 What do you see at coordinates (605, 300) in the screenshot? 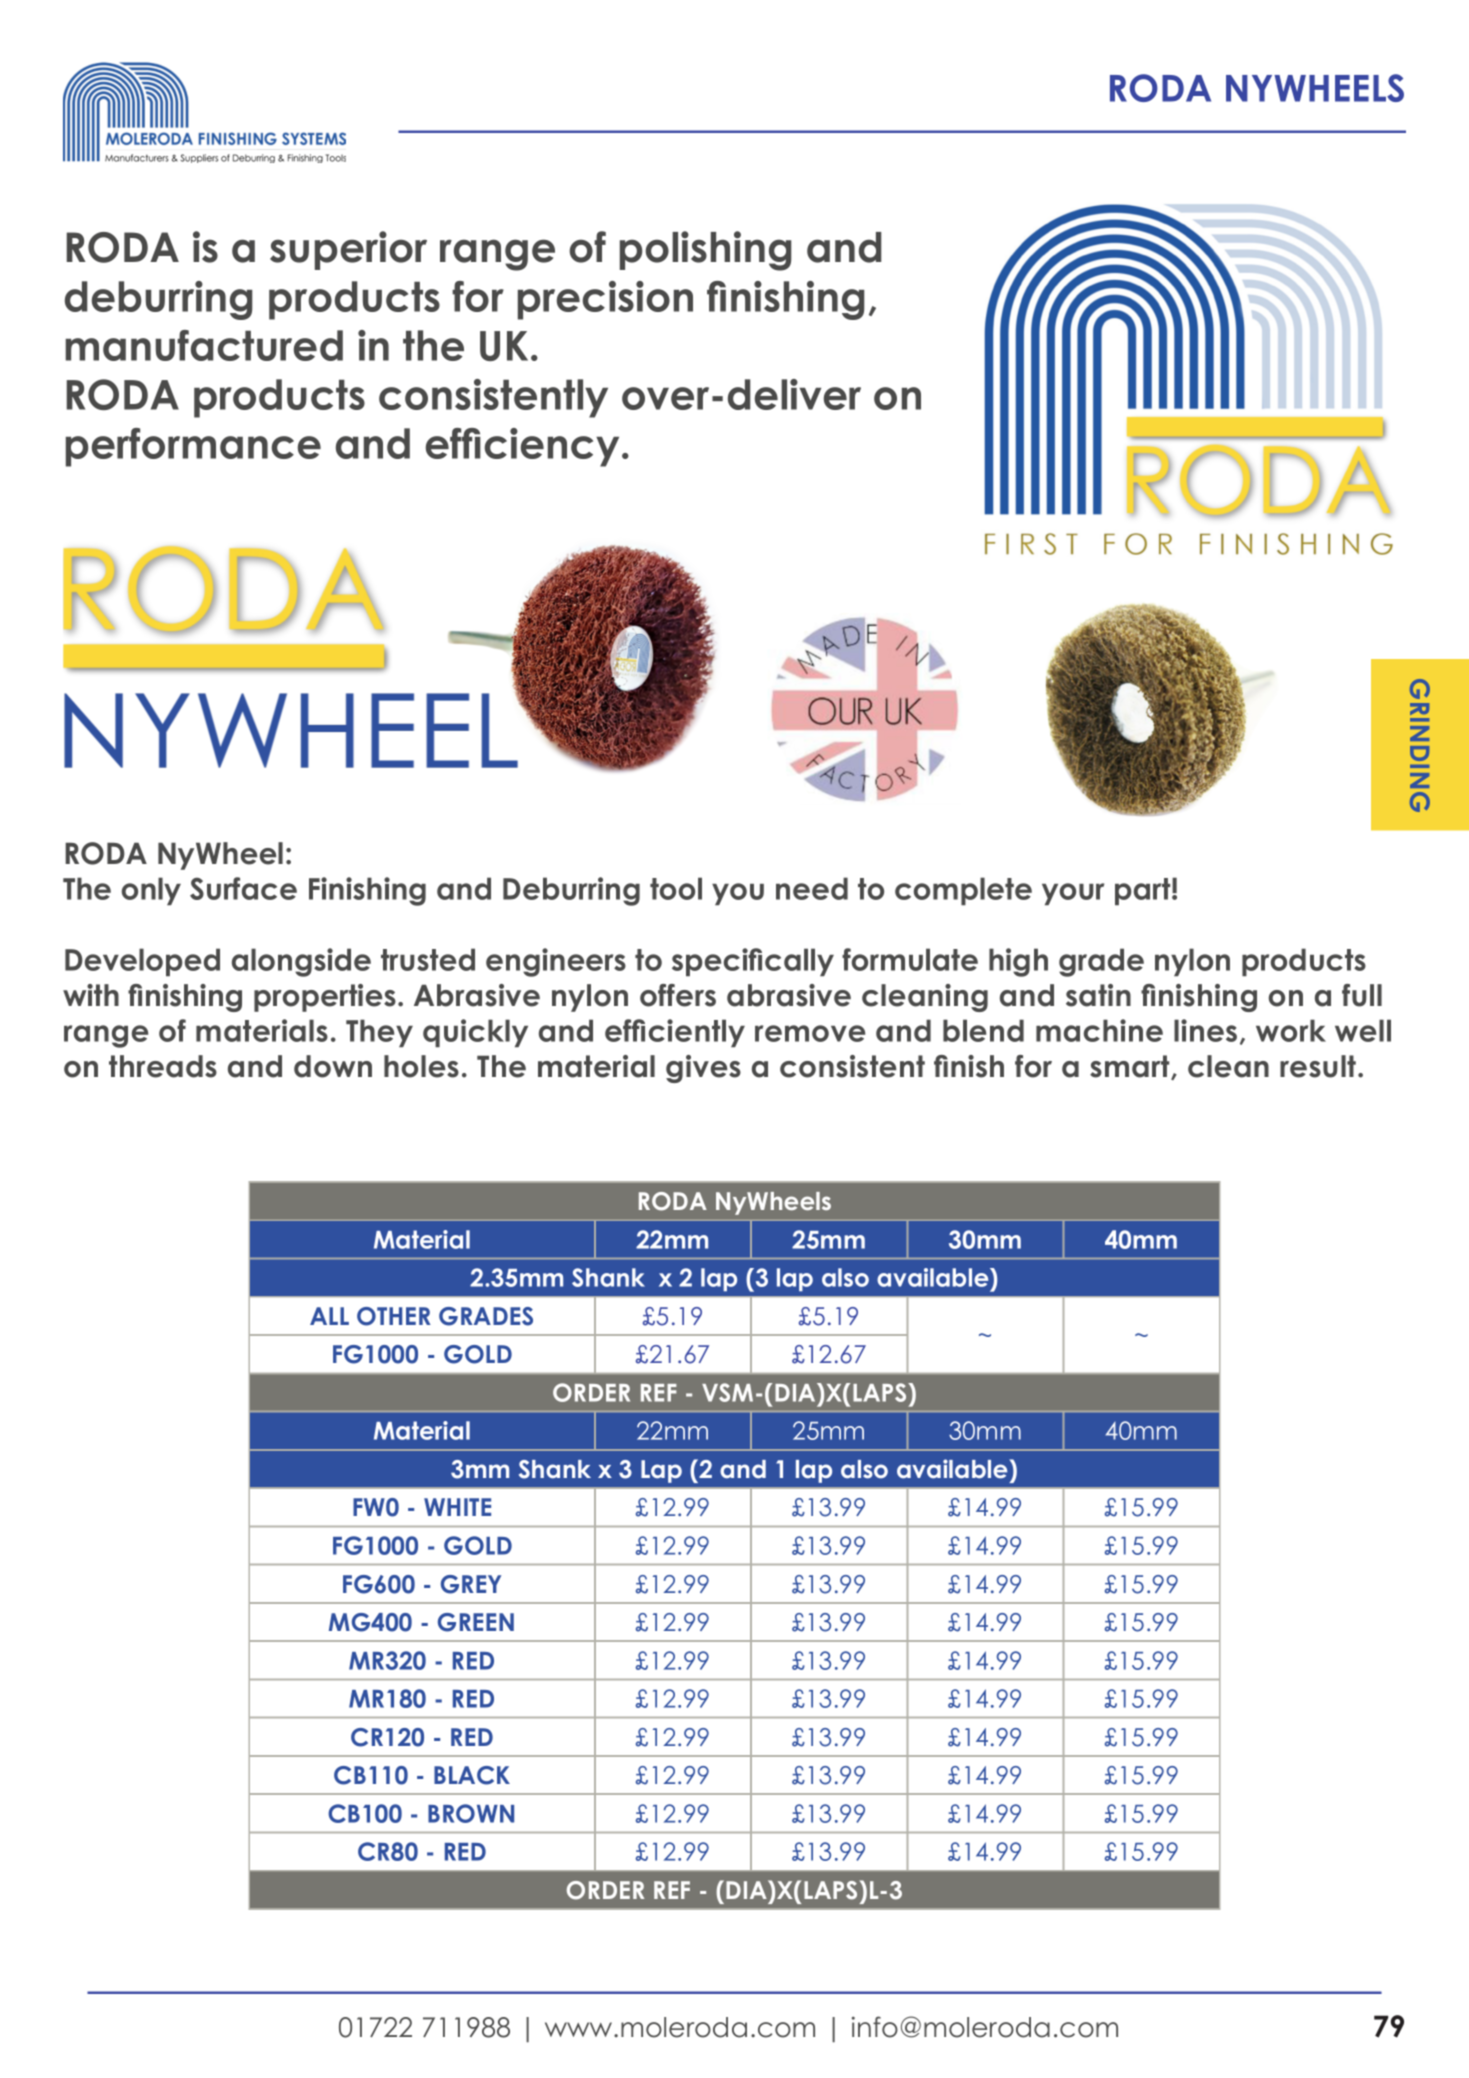
I see `precision` at bounding box center [605, 300].
